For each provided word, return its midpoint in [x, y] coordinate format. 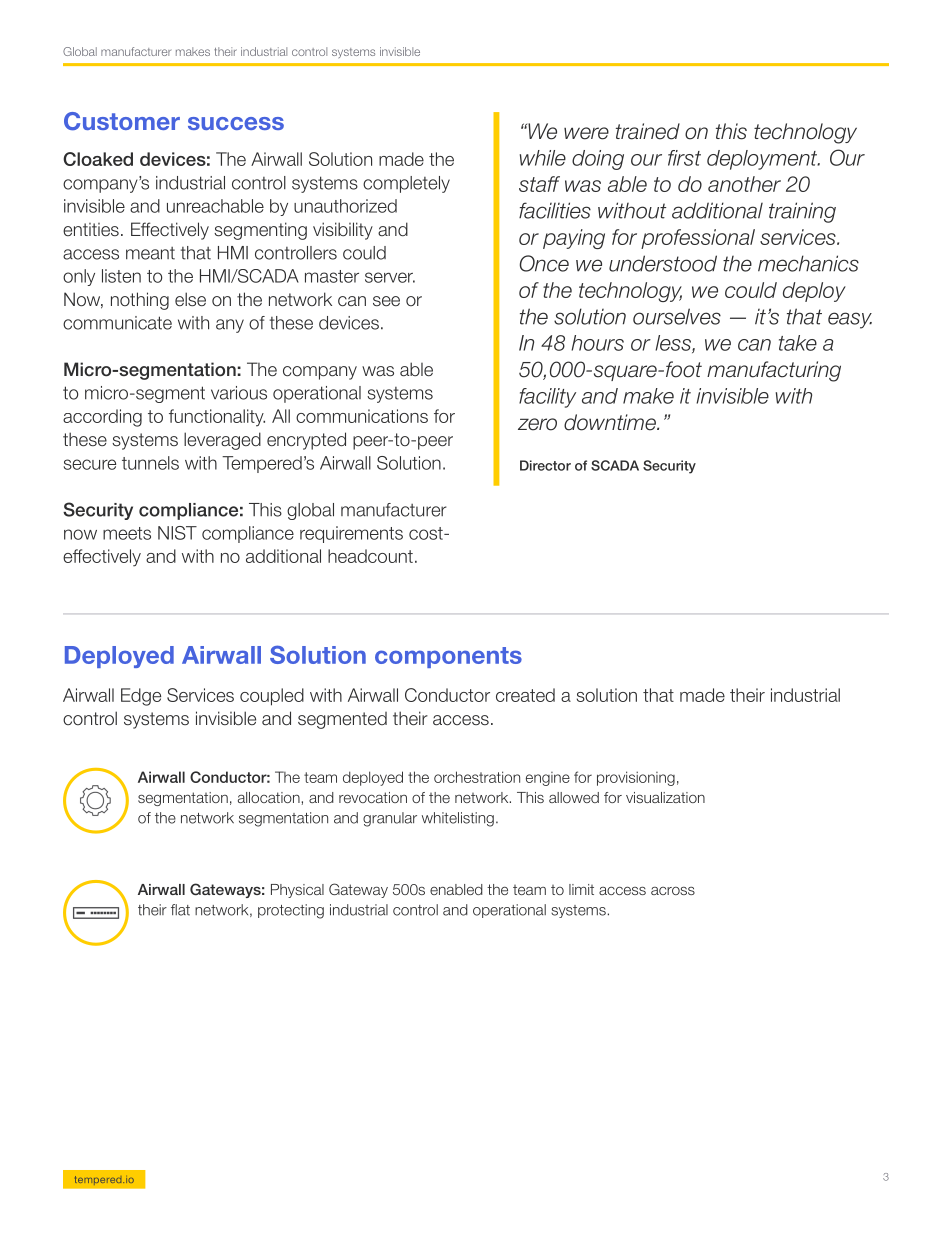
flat [180, 910]
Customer [122, 121]
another [744, 184]
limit [581, 889]
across [673, 891]
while [543, 158]
